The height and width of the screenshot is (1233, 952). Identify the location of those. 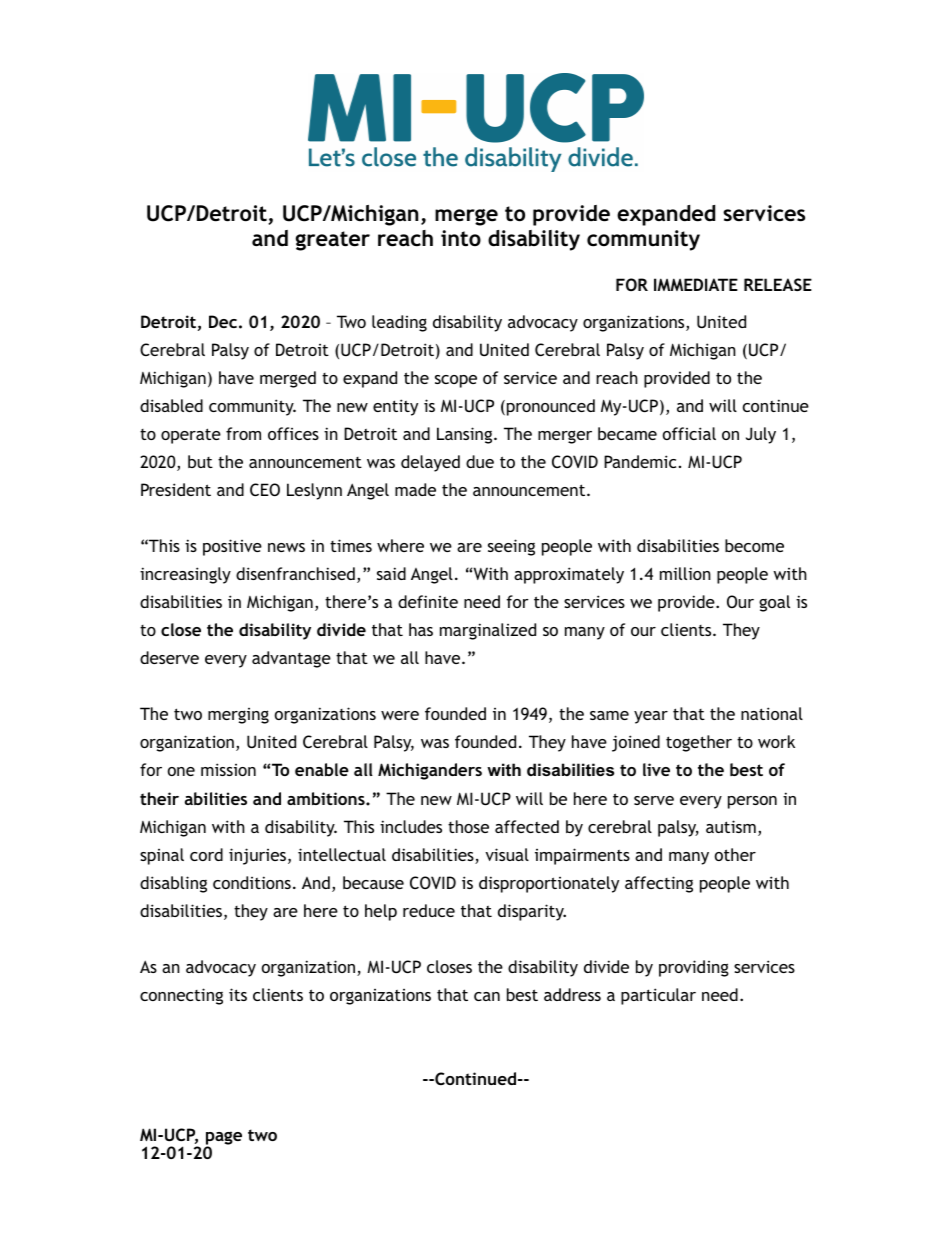
(468, 826).
